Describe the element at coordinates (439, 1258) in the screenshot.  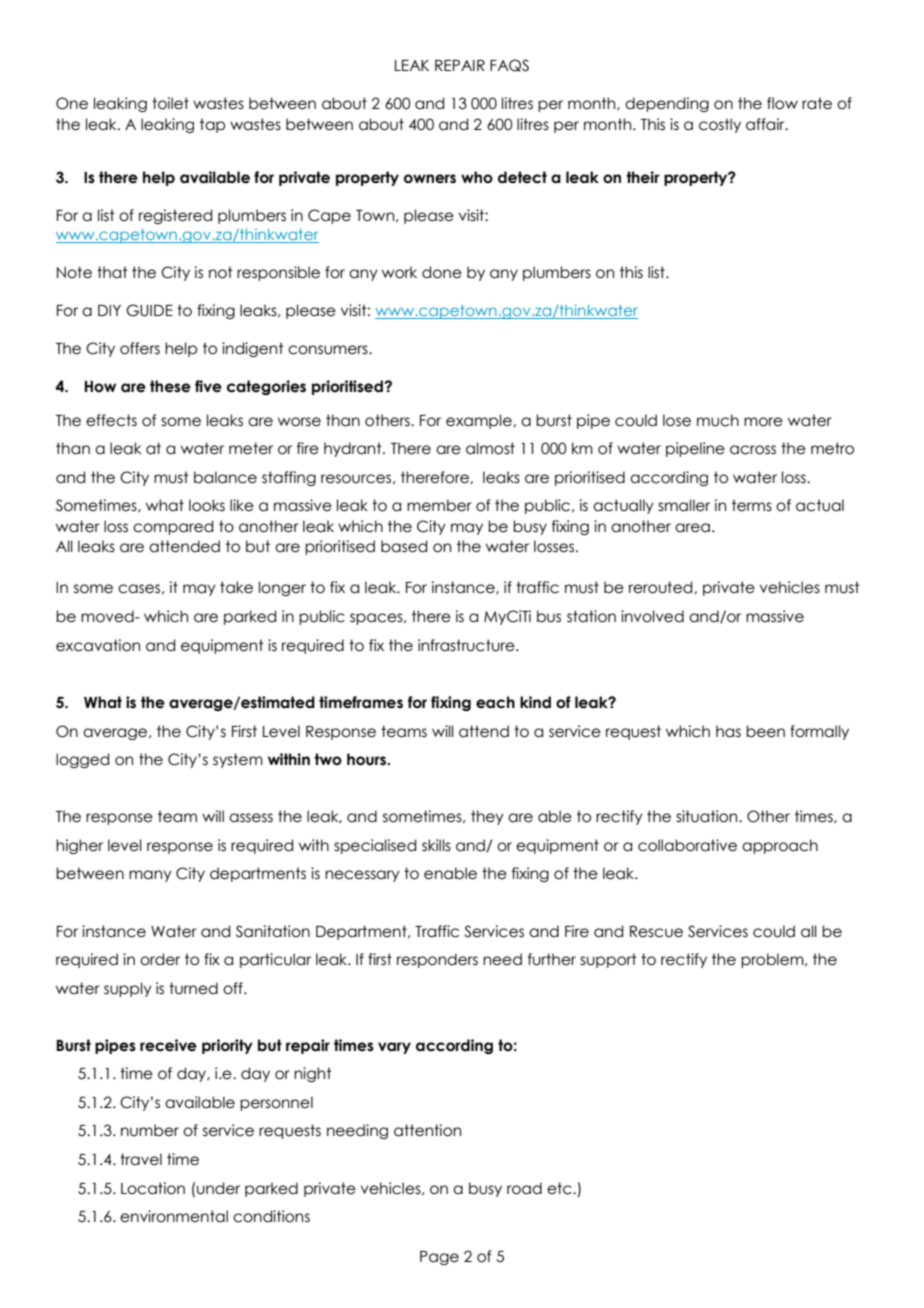
I see `Page` at that location.
